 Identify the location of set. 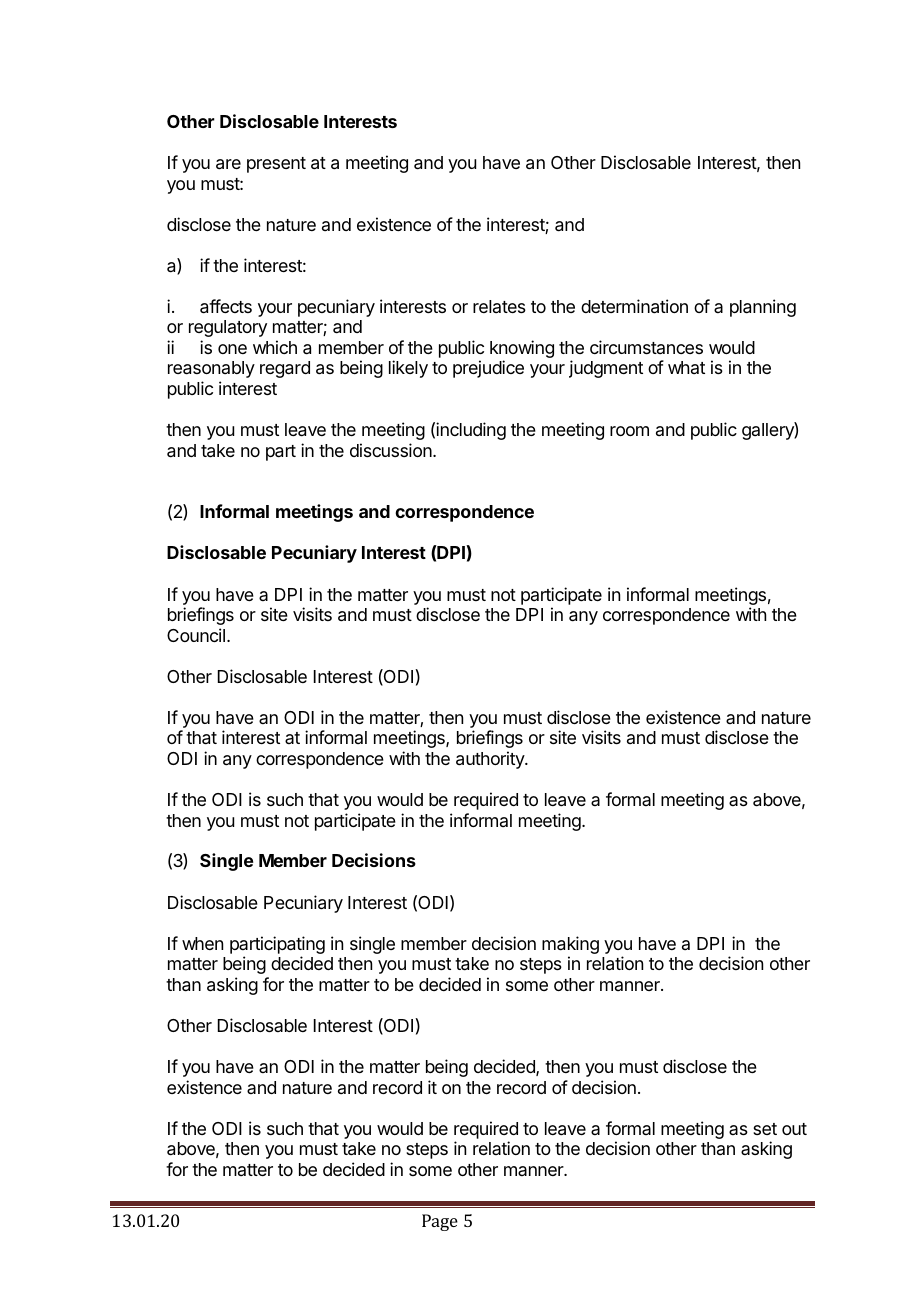
(765, 1129).
